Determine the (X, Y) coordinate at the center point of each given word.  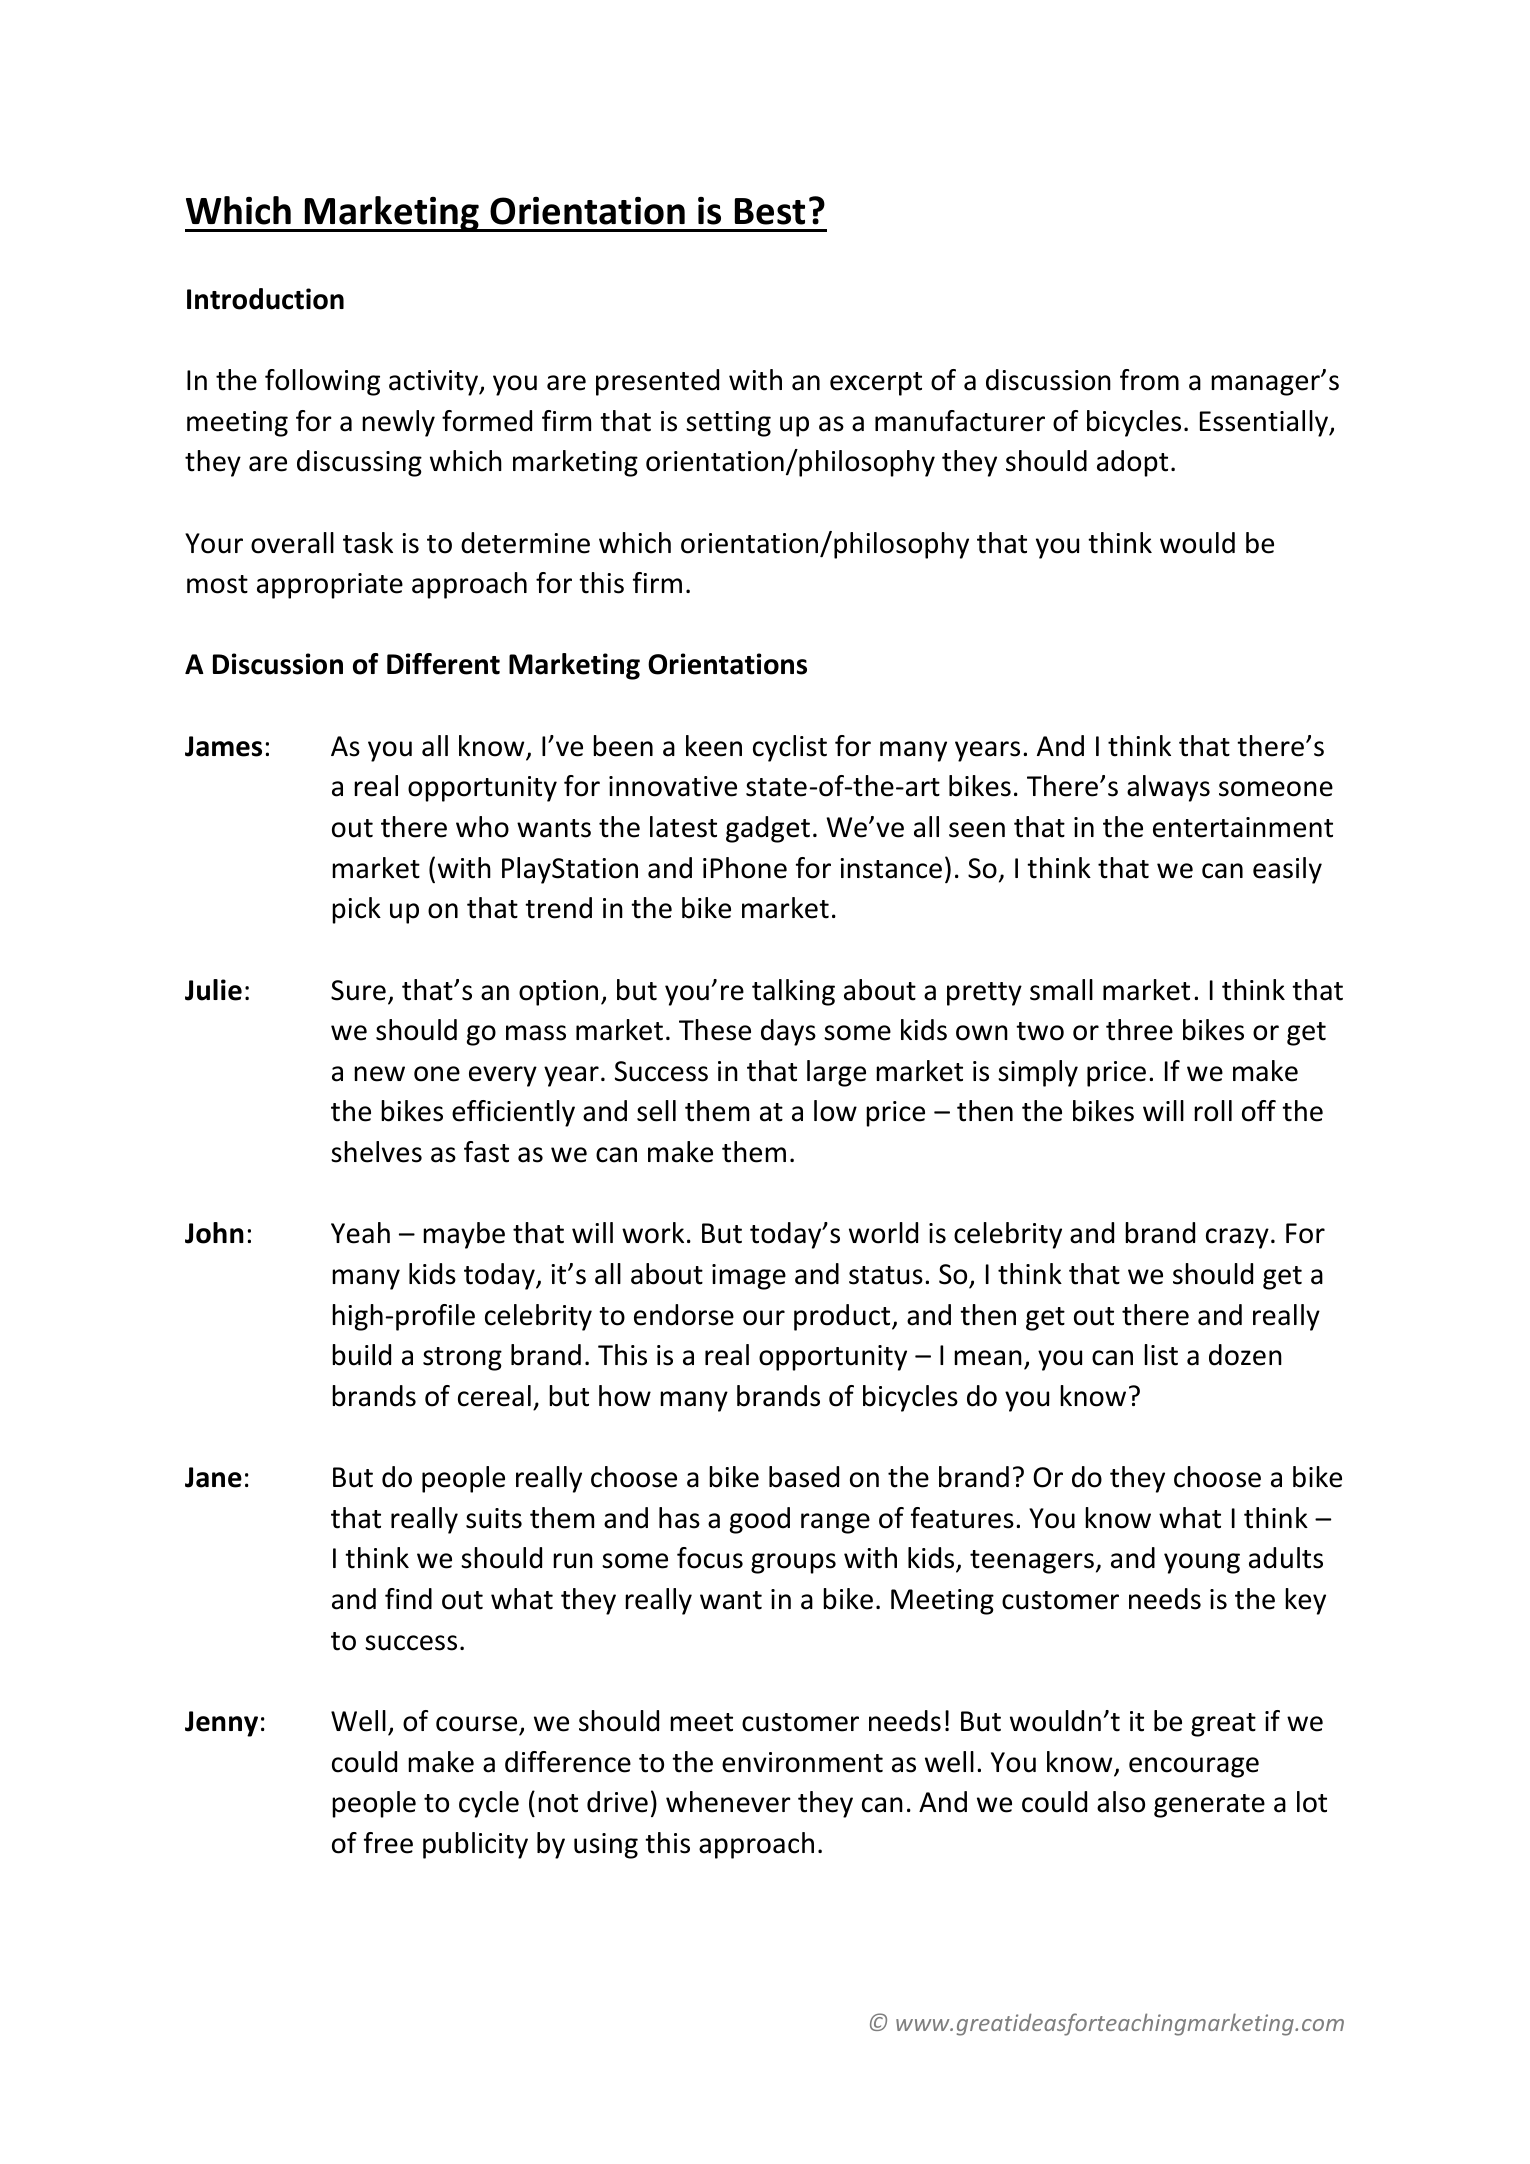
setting (728, 424)
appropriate (330, 586)
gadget (768, 829)
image (749, 1277)
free (388, 1843)
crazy (1237, 1238)
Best (770, 211)
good (760, 1520)
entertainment (1243, 827)
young (1202, 1563)
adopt (1132, 463)
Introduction (265, 299)
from (1149, 380)
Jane (213, 1477)
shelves (376, 1152)
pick (356, 910)
